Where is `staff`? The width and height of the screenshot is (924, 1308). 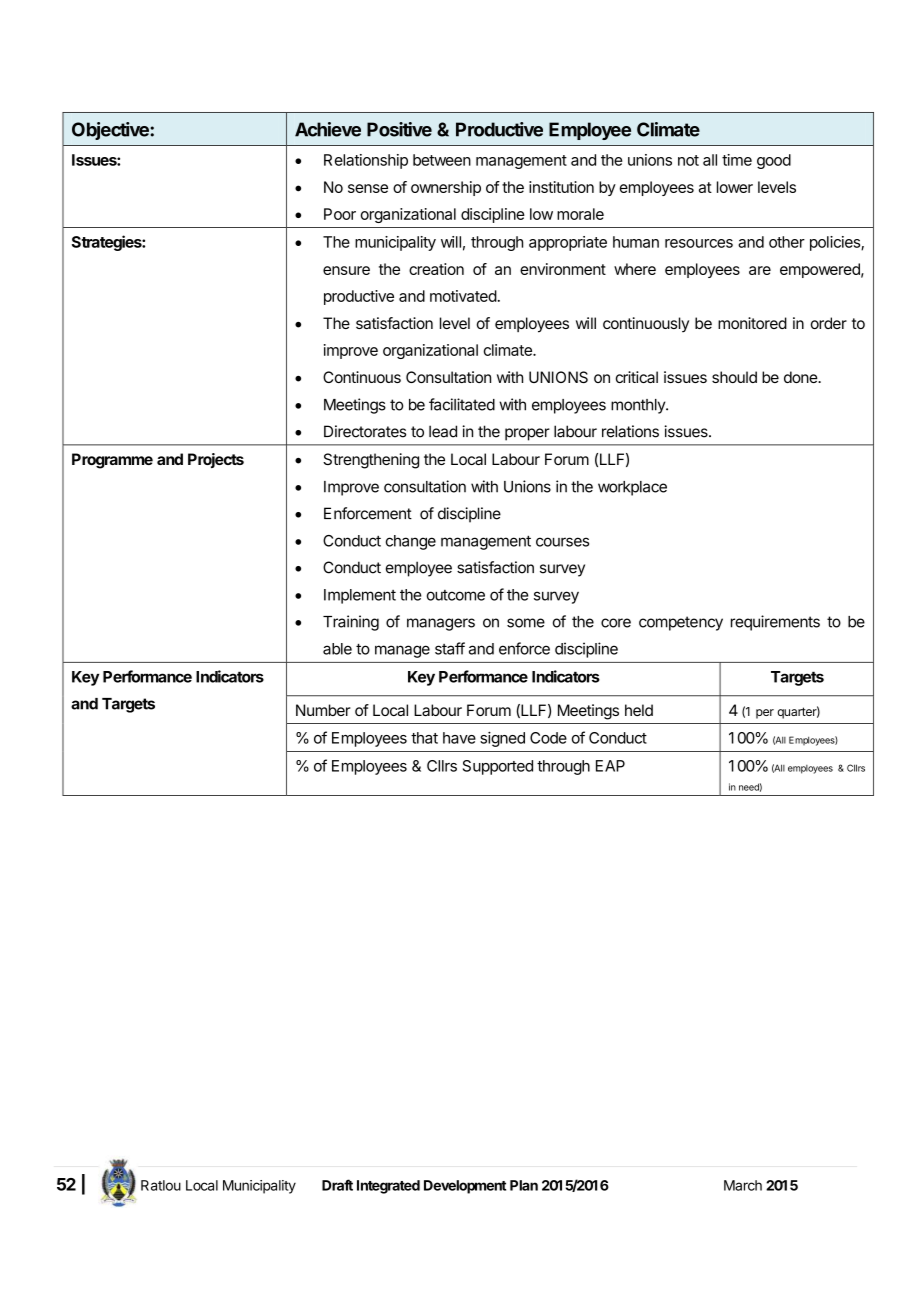
staff is located at coordinates (450, 648).
